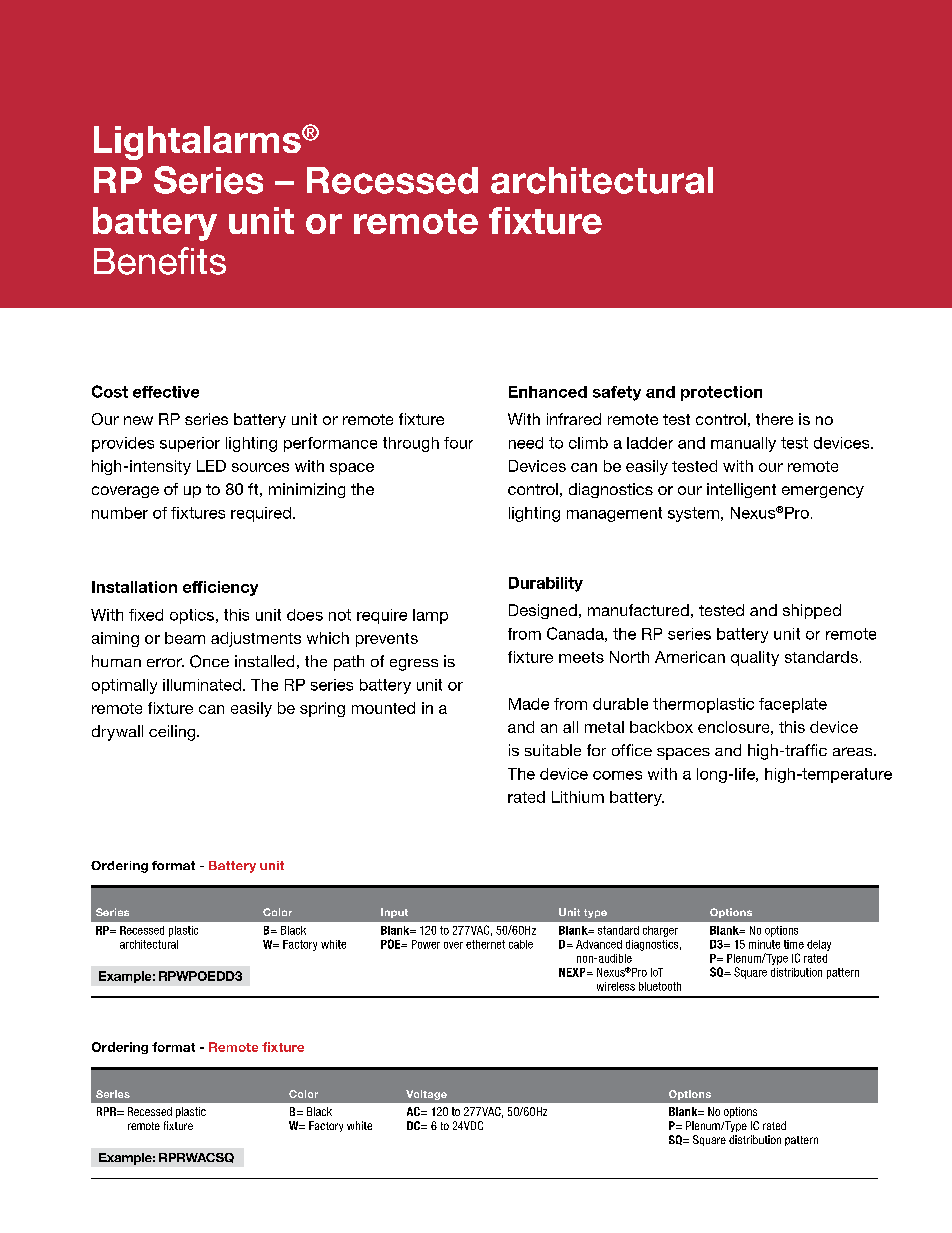 This document has width=952, height=1233. I want to click on Benefits, so click(160, 261).
